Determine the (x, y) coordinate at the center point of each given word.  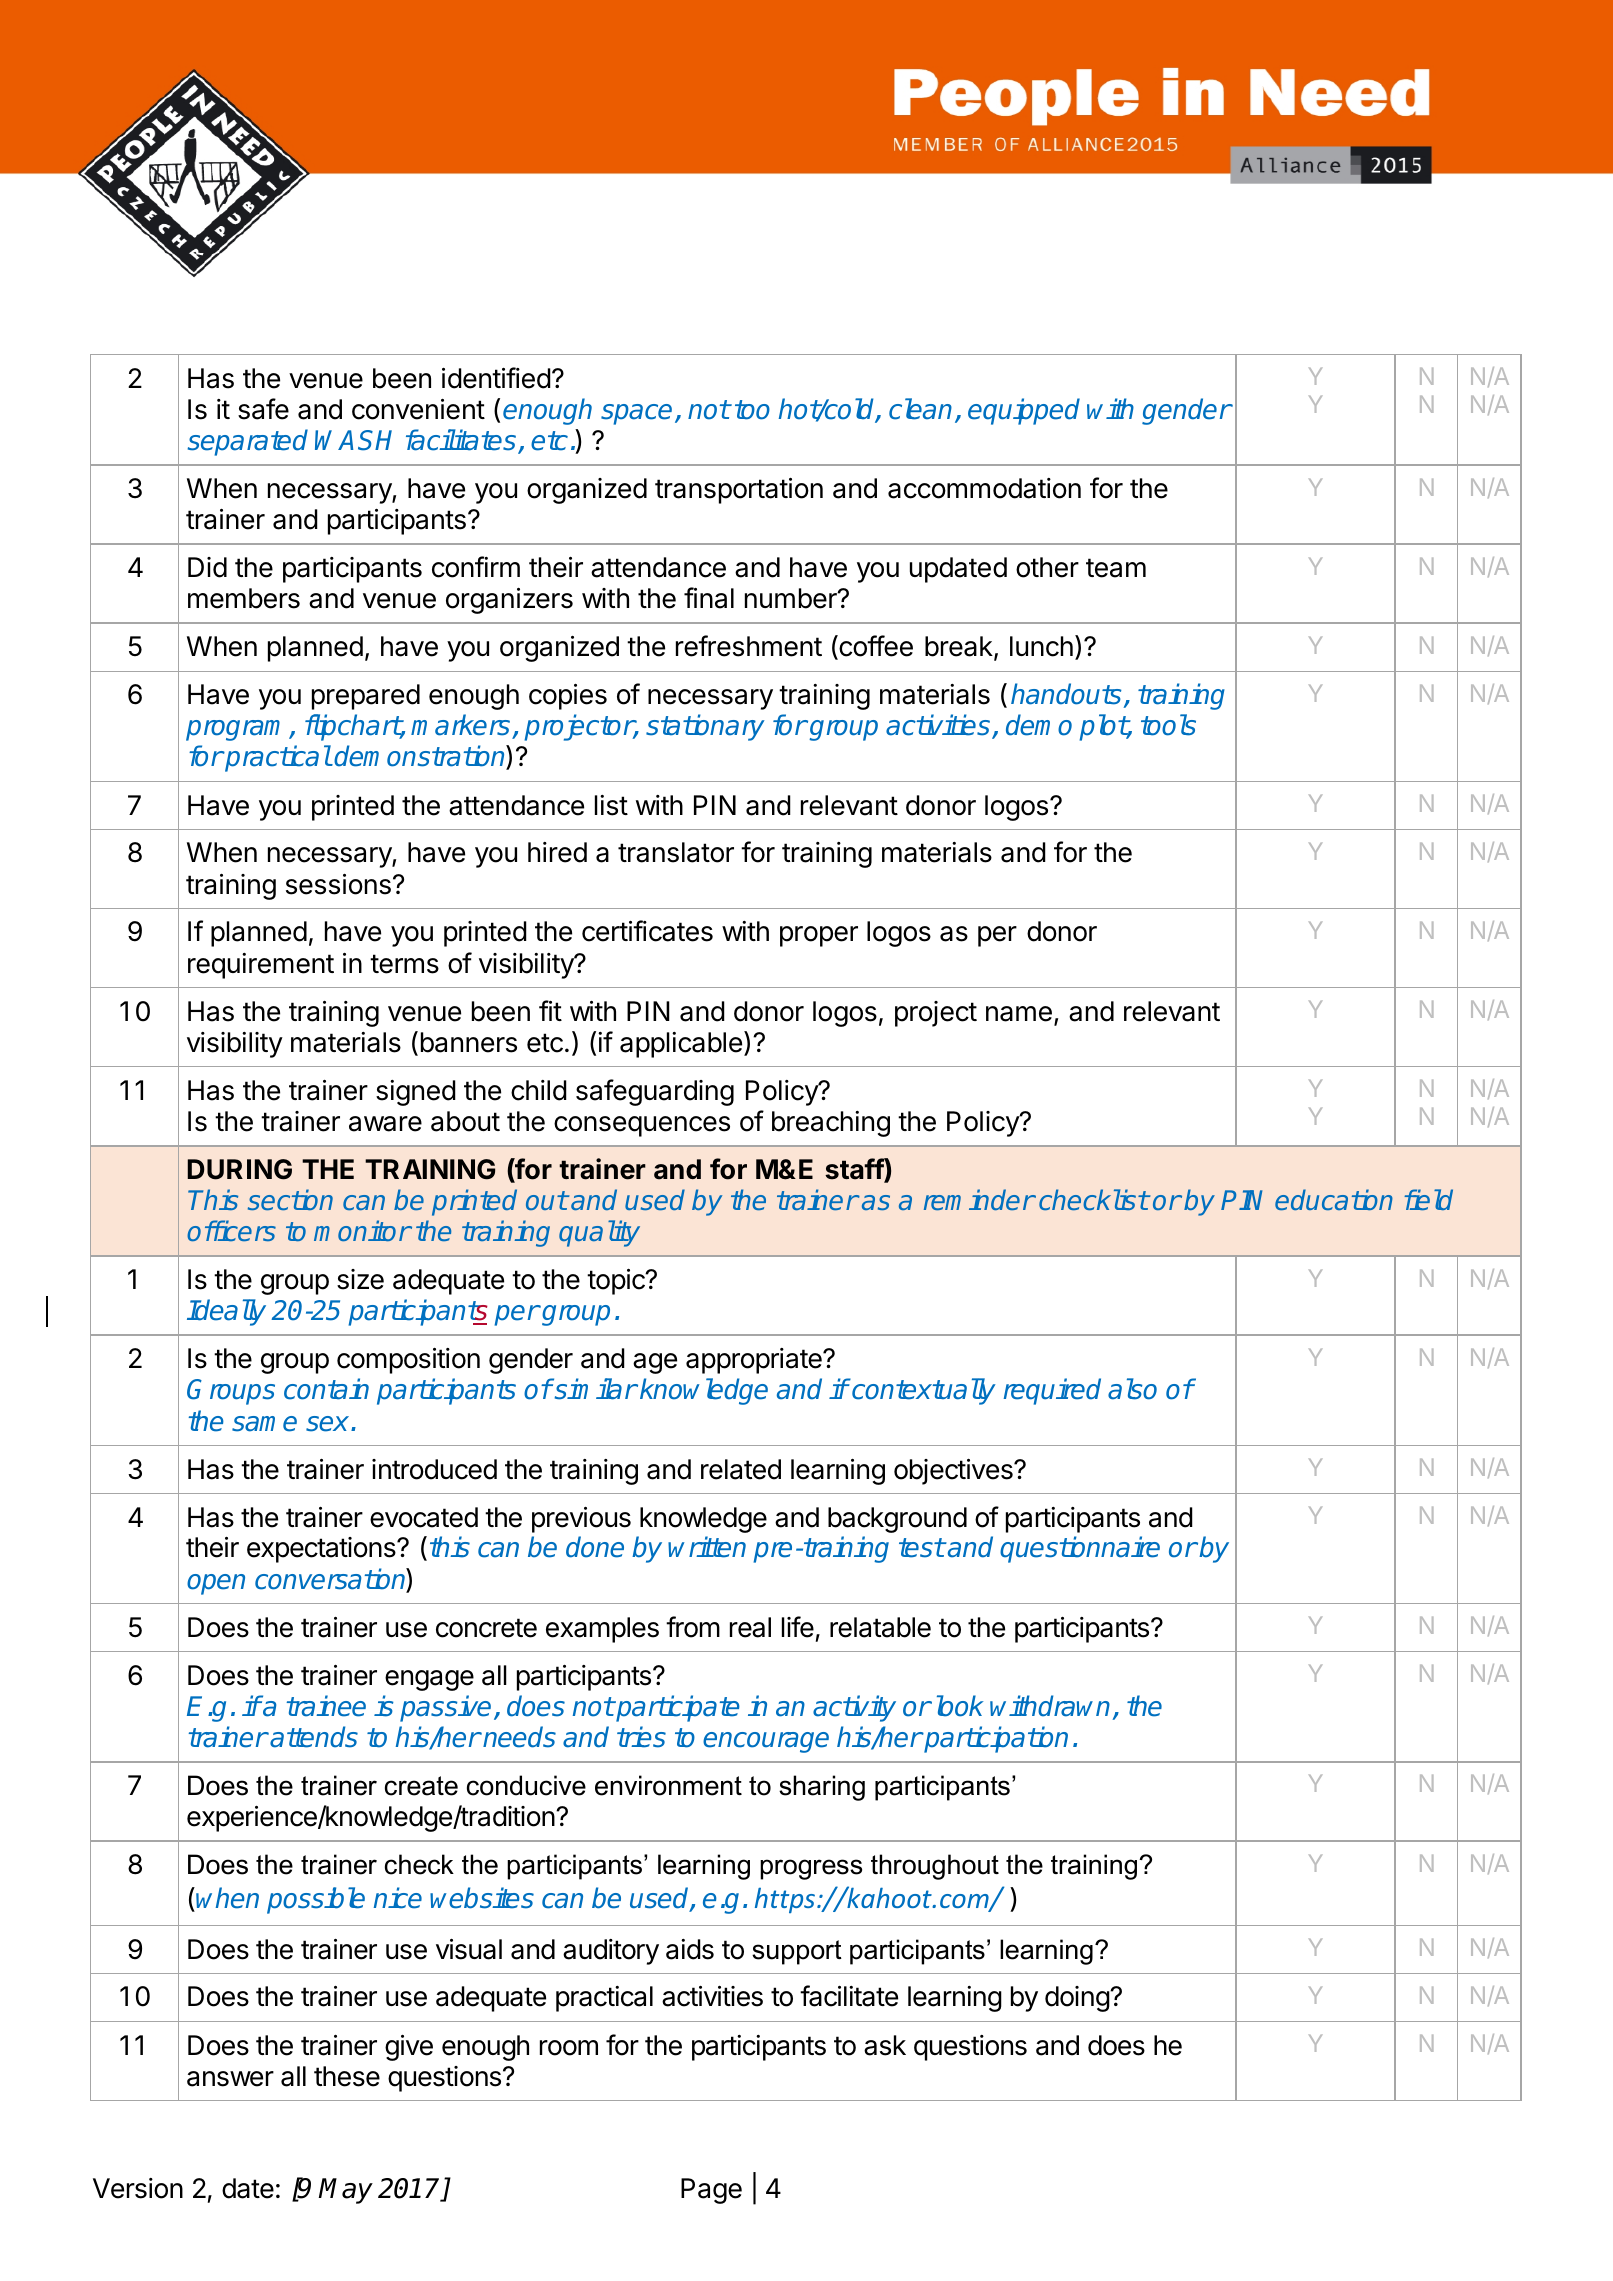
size (360, 1279)
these (347, 2076)
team (1116, 568)
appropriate (755, 1361)
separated (248, 442)
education (1334, 1199)
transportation (739, 491)
